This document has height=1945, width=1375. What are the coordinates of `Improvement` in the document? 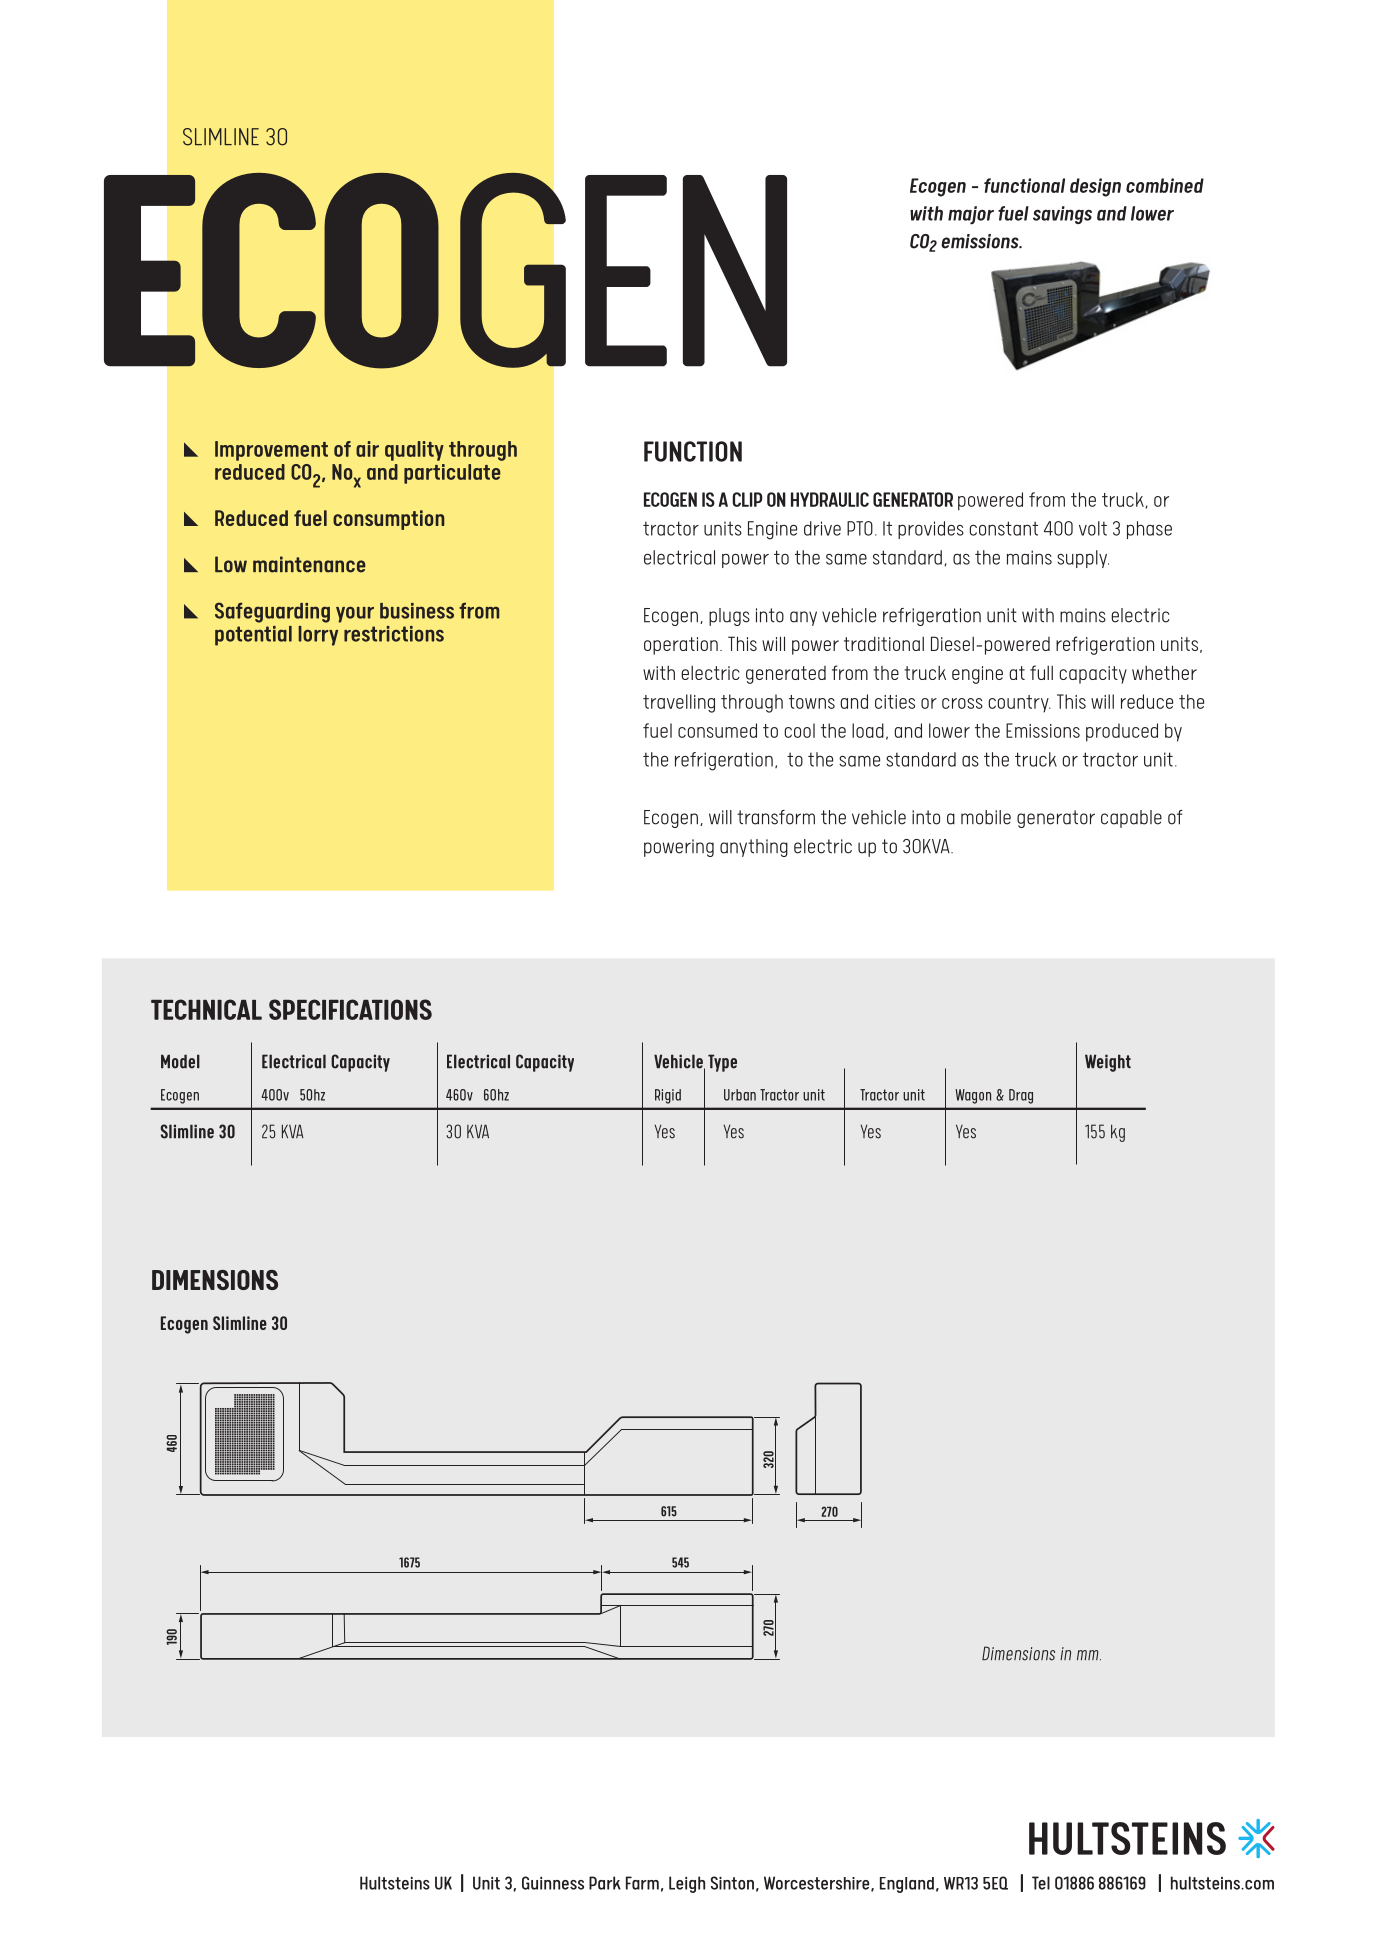 It's located at (271, 451).
